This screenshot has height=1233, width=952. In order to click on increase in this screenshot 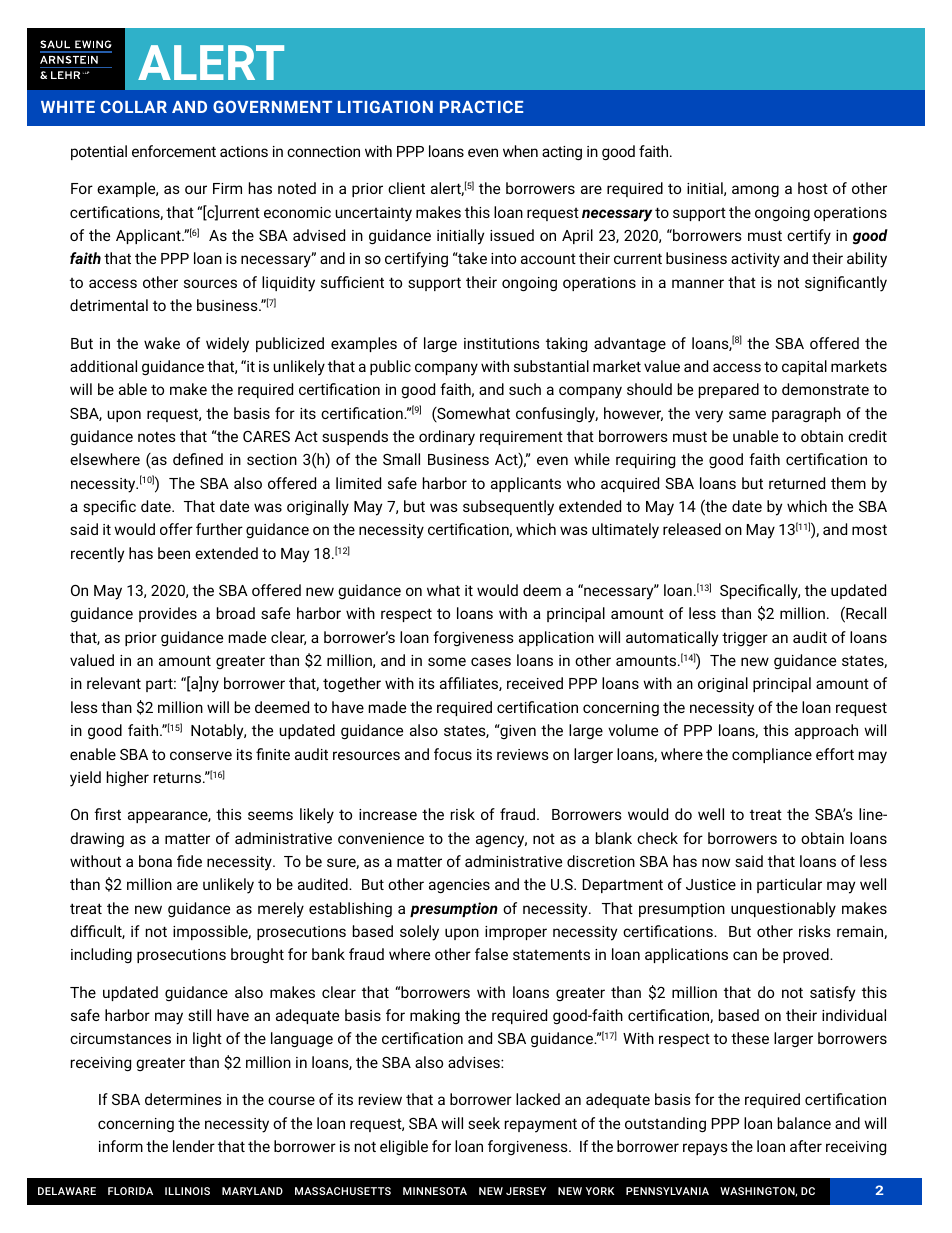, I will do `click(388, 814)`.
